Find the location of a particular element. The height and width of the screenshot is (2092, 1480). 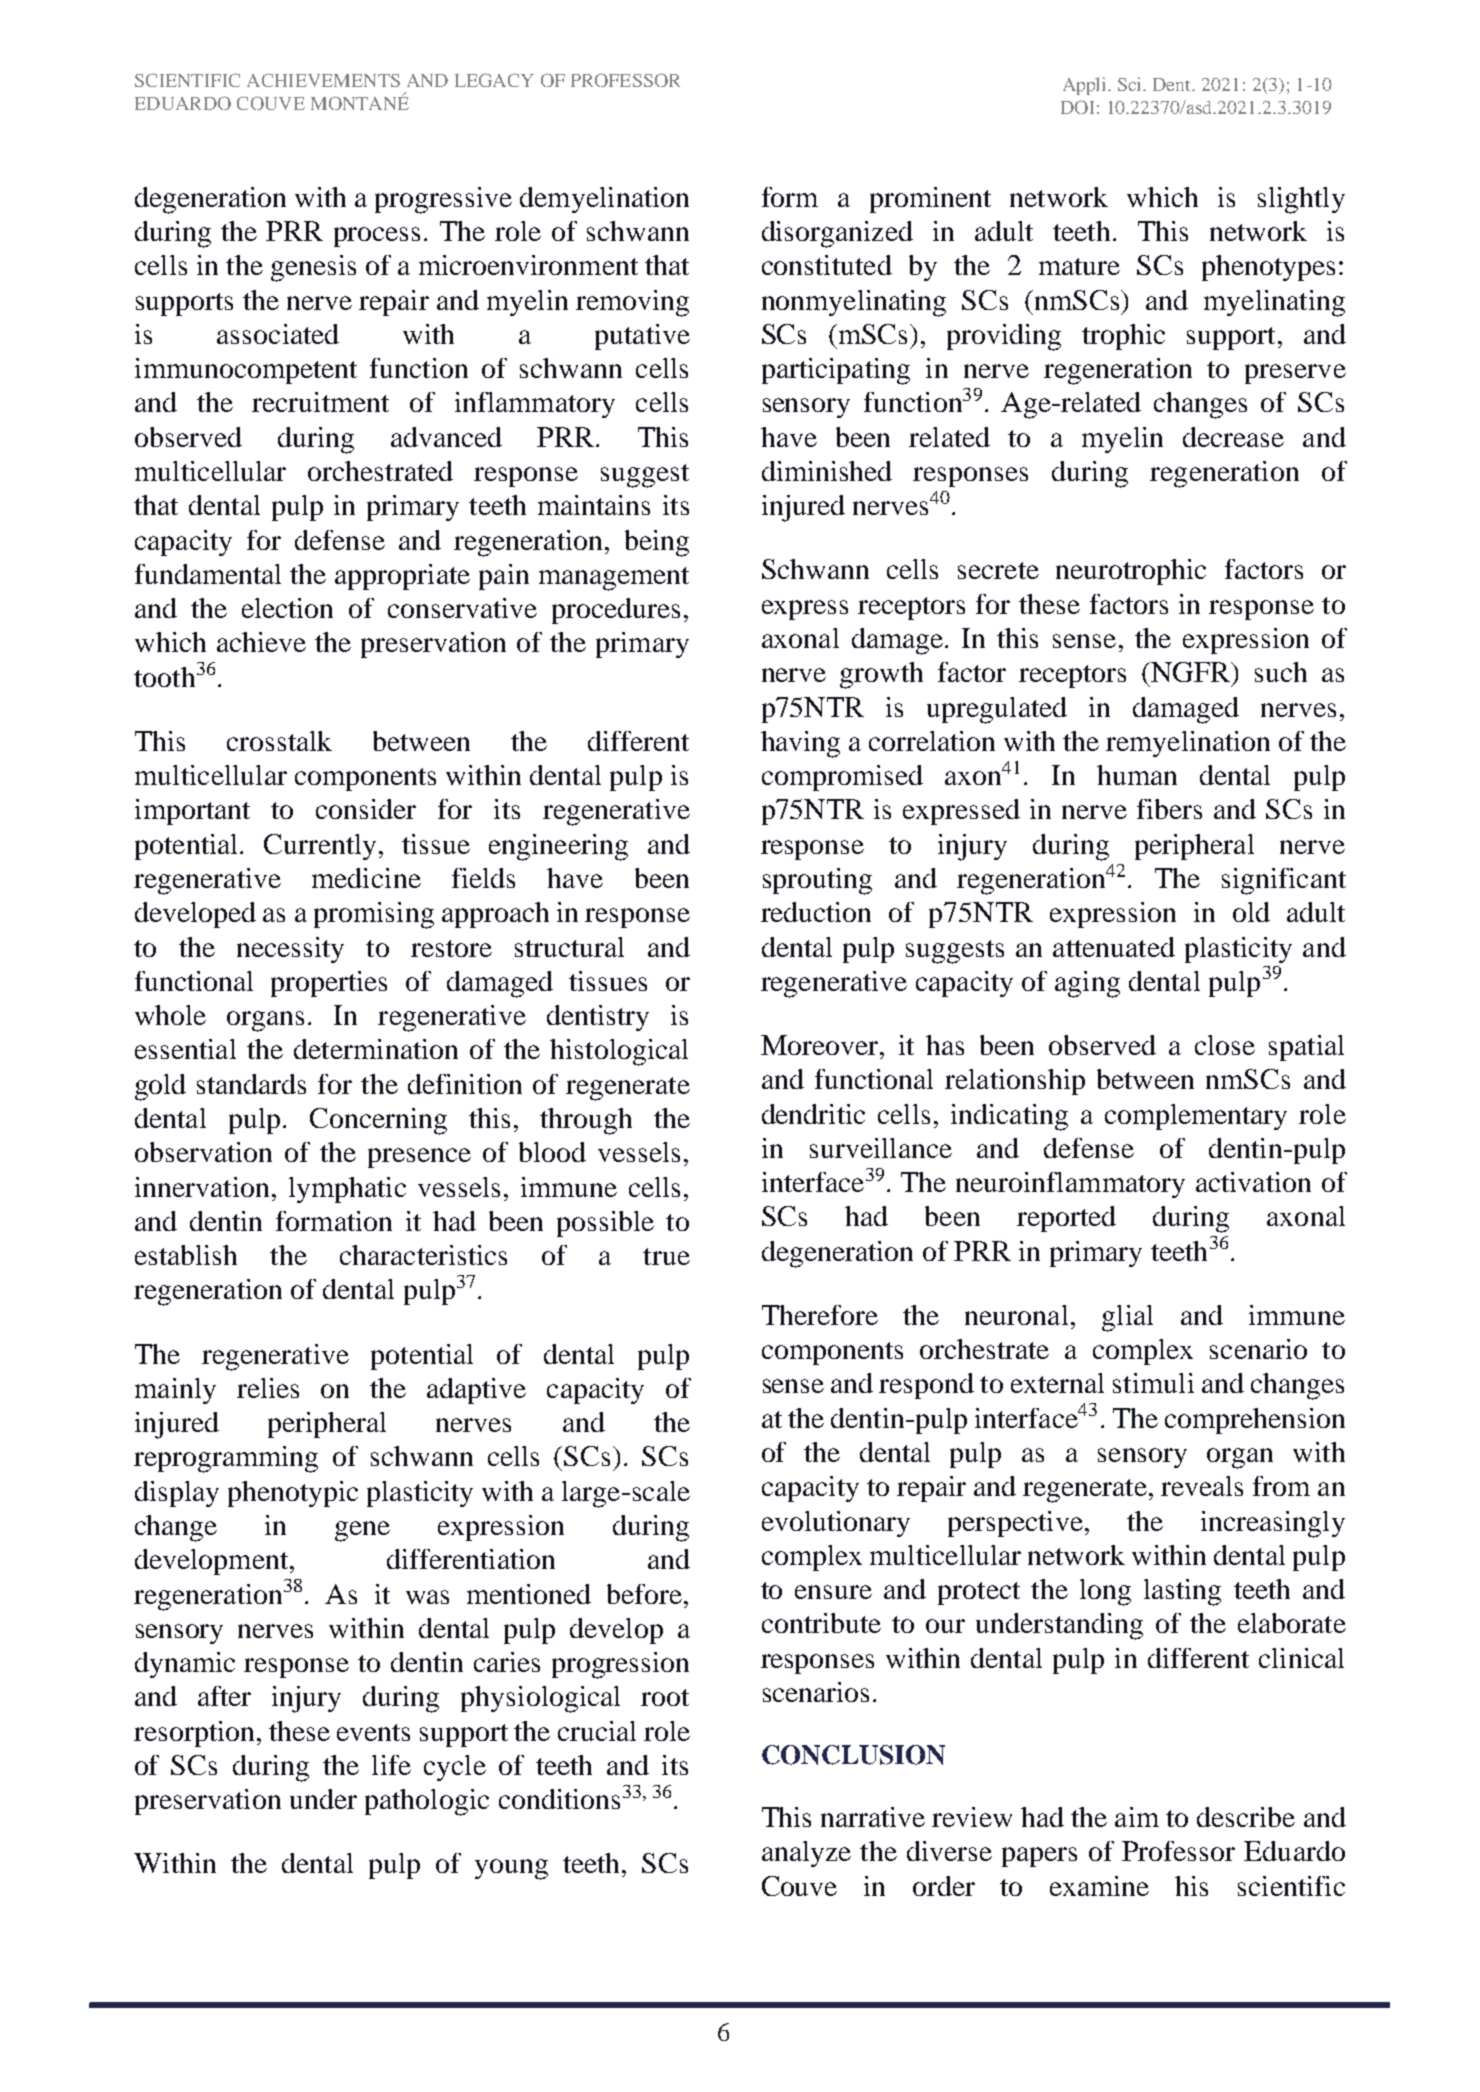

properties is located at coordinates (329, 984).
